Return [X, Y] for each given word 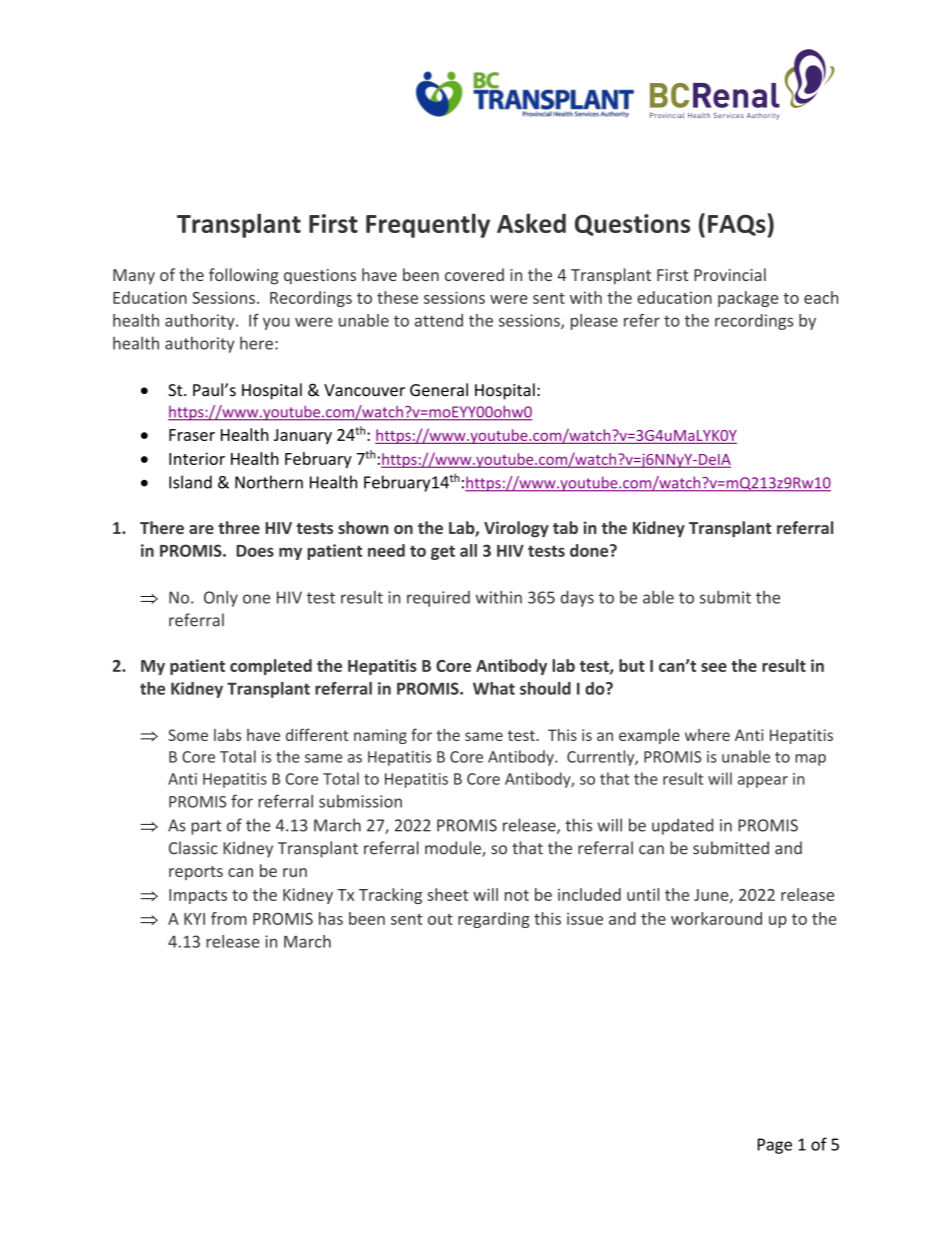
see [714, 667]
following [243, 276]
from [229, 918]
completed [271, 667]
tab [565, 527]
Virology [516, 529]
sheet [447, 894]
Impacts [198, 896]
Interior [197, 458]
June [712, 896]
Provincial [730, 274]
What [494, 688]
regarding [494, 920]
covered [474, 274]
